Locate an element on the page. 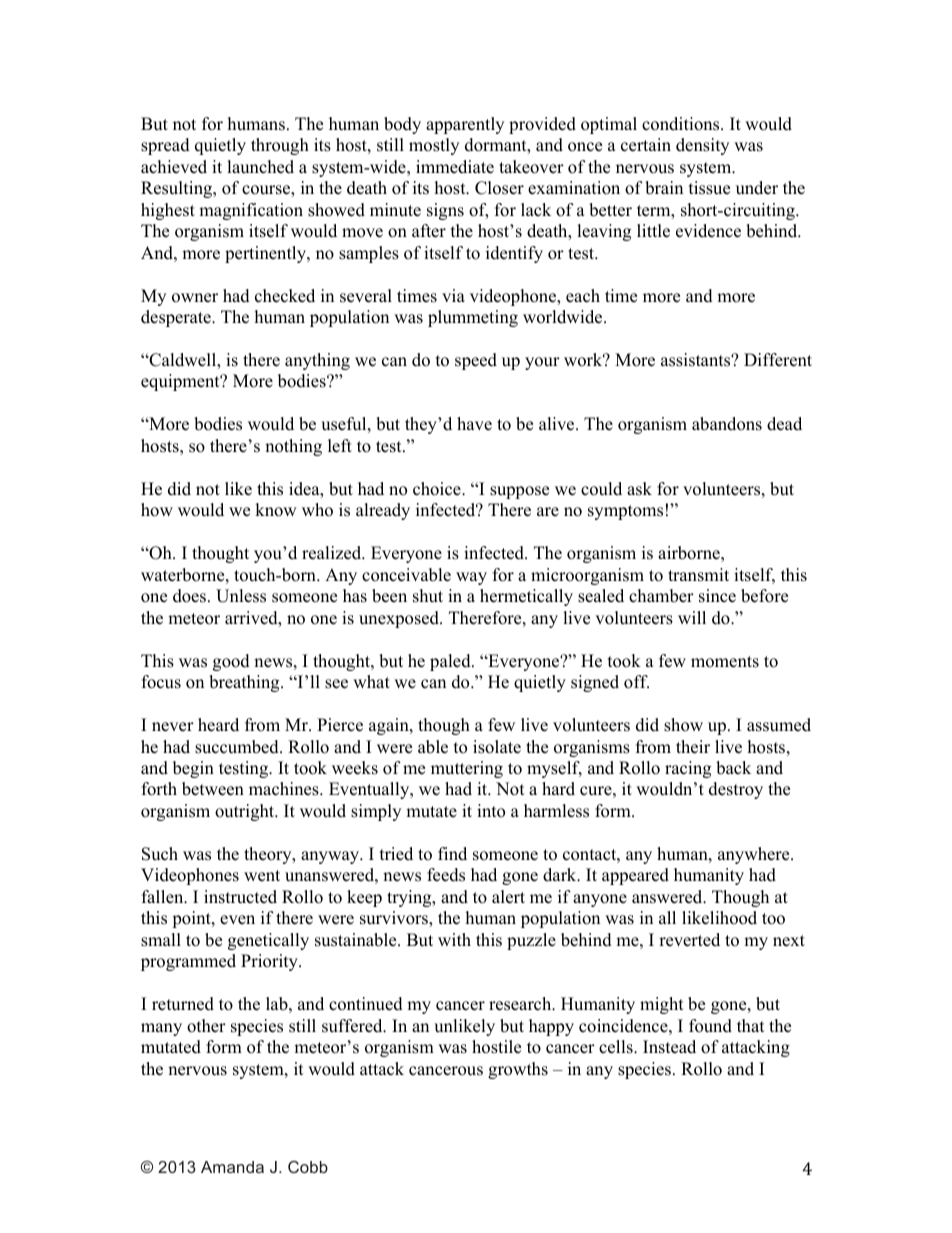 This page has width=952, height=1233. launched is located at coordinates (260, 167).
